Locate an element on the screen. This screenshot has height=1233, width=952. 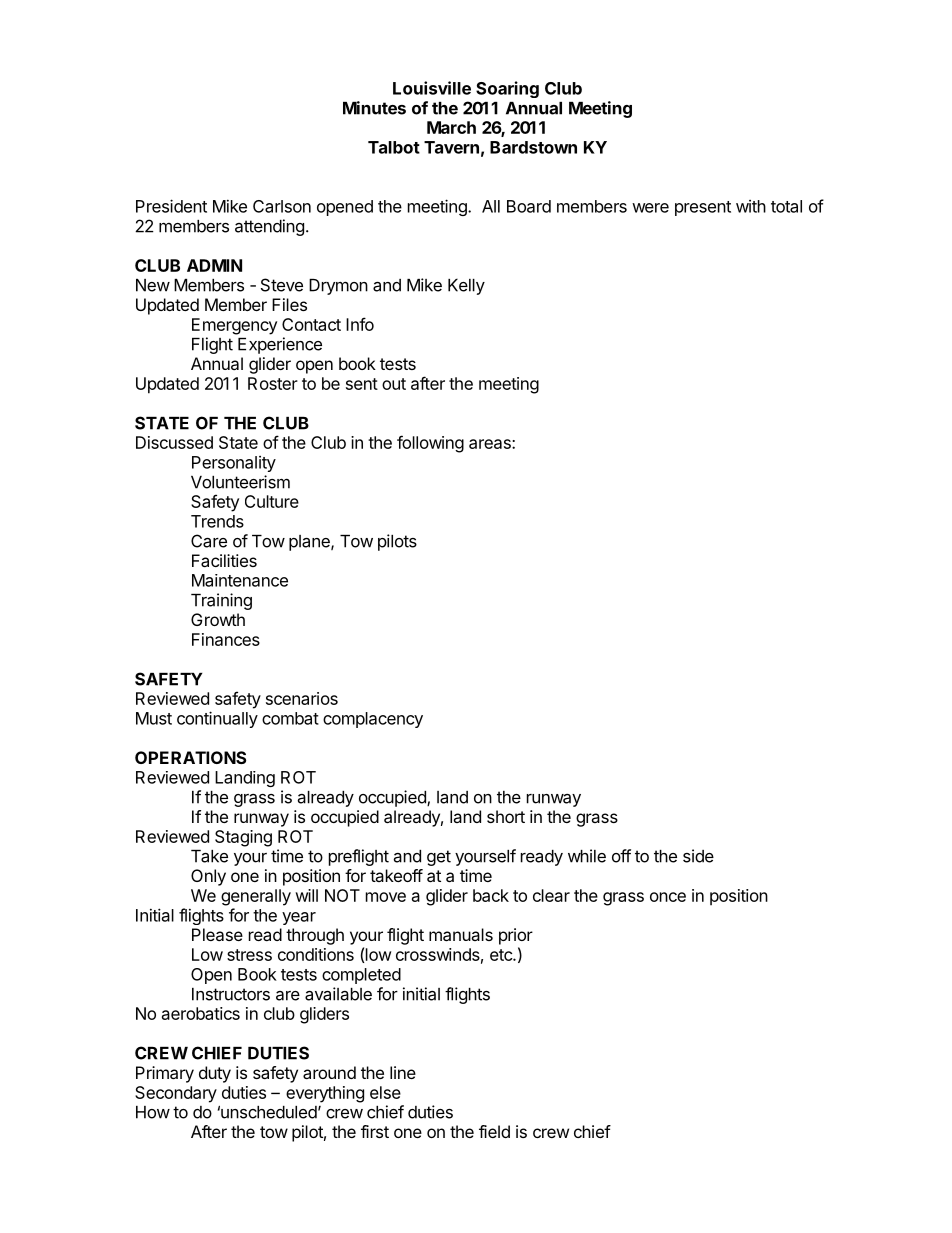
field is located at coordinates (494, 1131).
